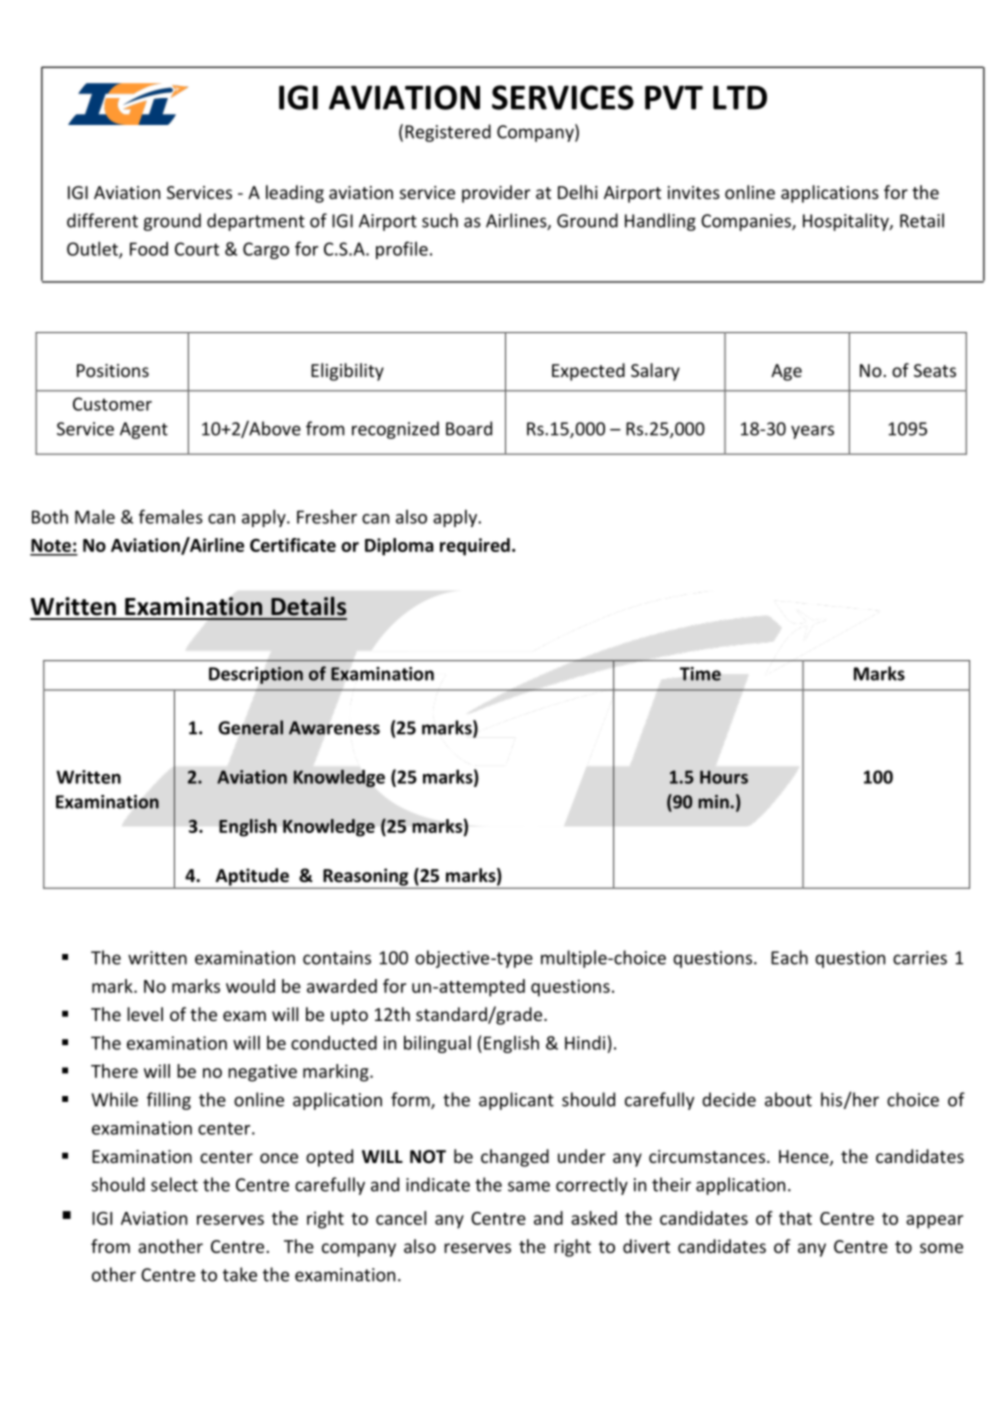 This screenshot has height=1417, width=1002. What do you see at coordinates (789, 957) in the screenshot?
I see `Each` at bounding box center [789, 957].
